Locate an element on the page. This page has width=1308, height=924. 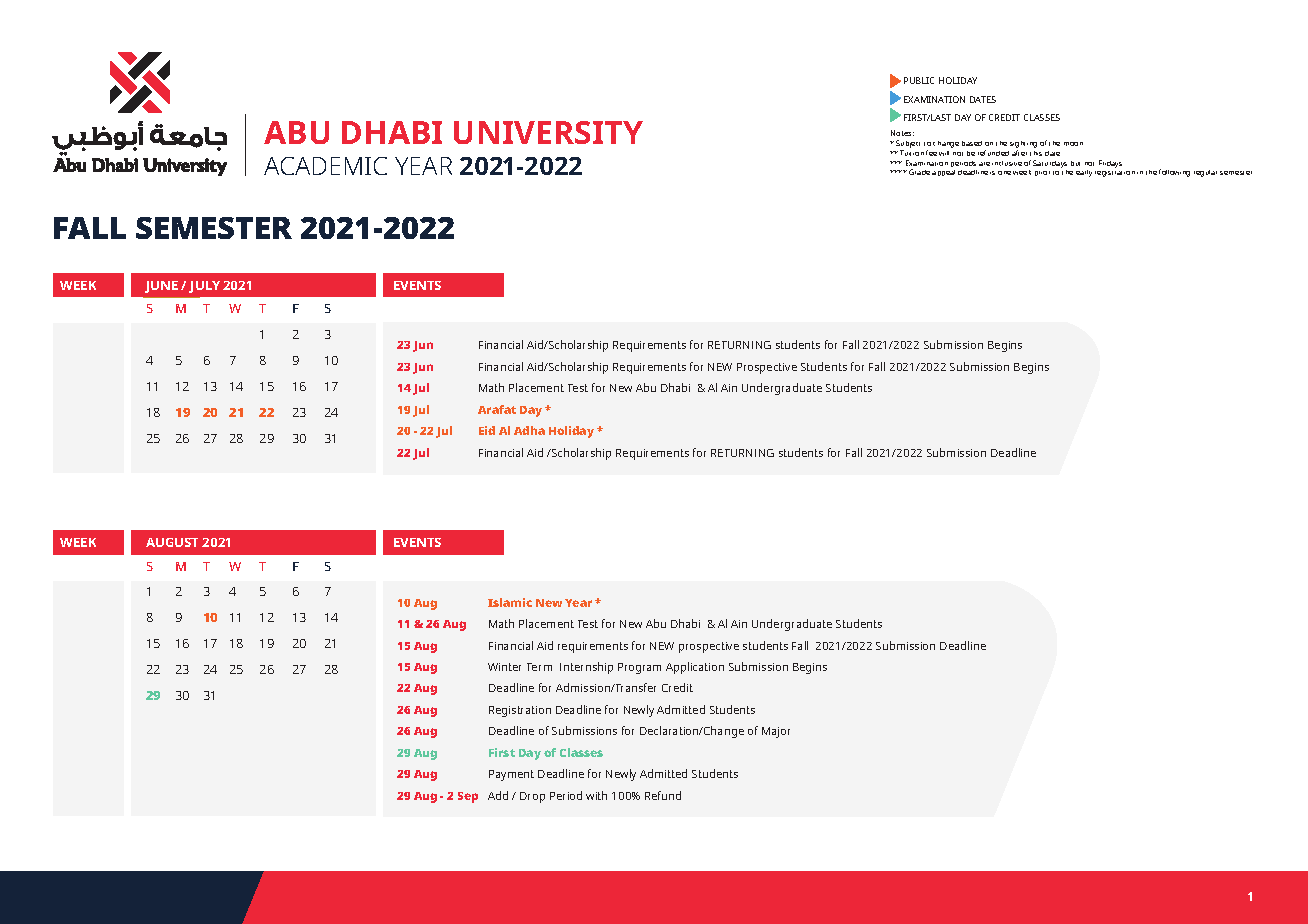
Eid is located at coordinates (487, 430).
